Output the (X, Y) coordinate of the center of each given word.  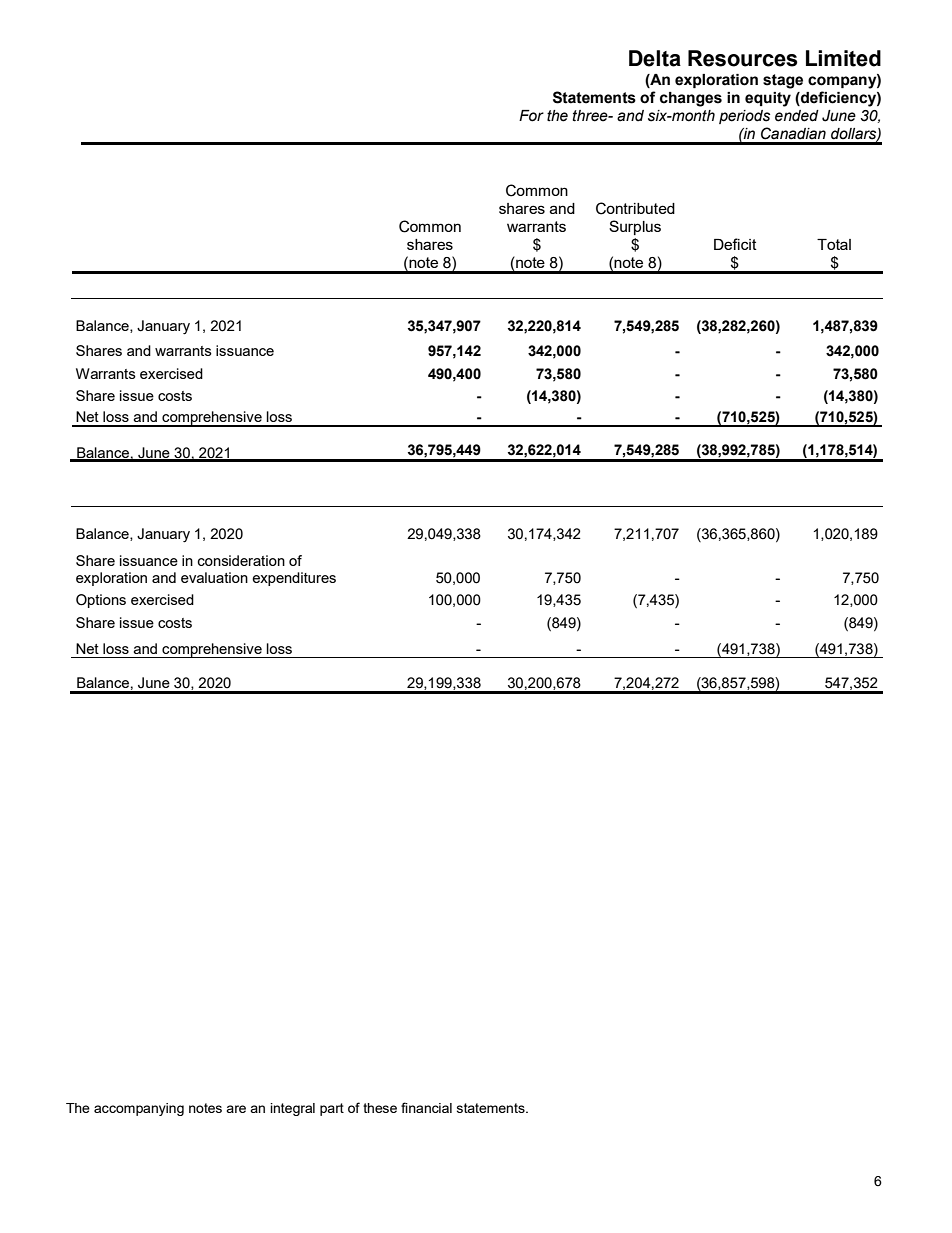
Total (834, 244)
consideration (241, 560)
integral (292, 1109)
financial (426, 1107)
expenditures (294, 579)
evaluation (214, 577)
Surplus (635, 227)
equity (768, 99)
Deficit (735, 244)
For (531, 116)
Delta (655, 58)
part (332, 1109)
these (380, 1108)
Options (101, 601)
